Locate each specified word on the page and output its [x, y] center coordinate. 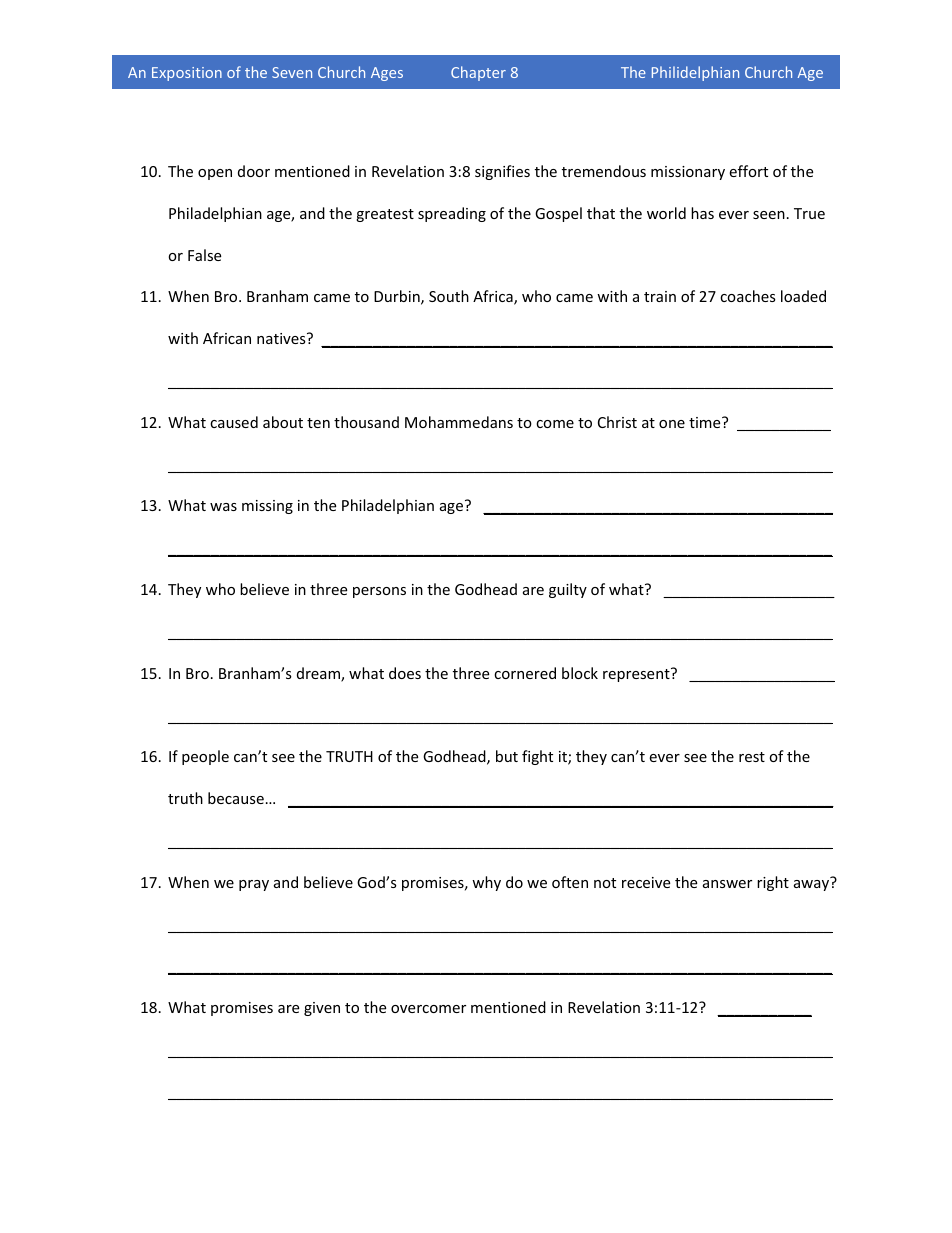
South [449, 296]
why [486, 883]
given [322, 1009]
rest [752, 757]
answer [727, 884]
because [236, 798]
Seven [292, 72]
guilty [568, 590]
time [706, 422]
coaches [748, 296]
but [507, 756]
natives [282, 338]
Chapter [478, 73]
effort [748, 171]
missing [267, 507]
